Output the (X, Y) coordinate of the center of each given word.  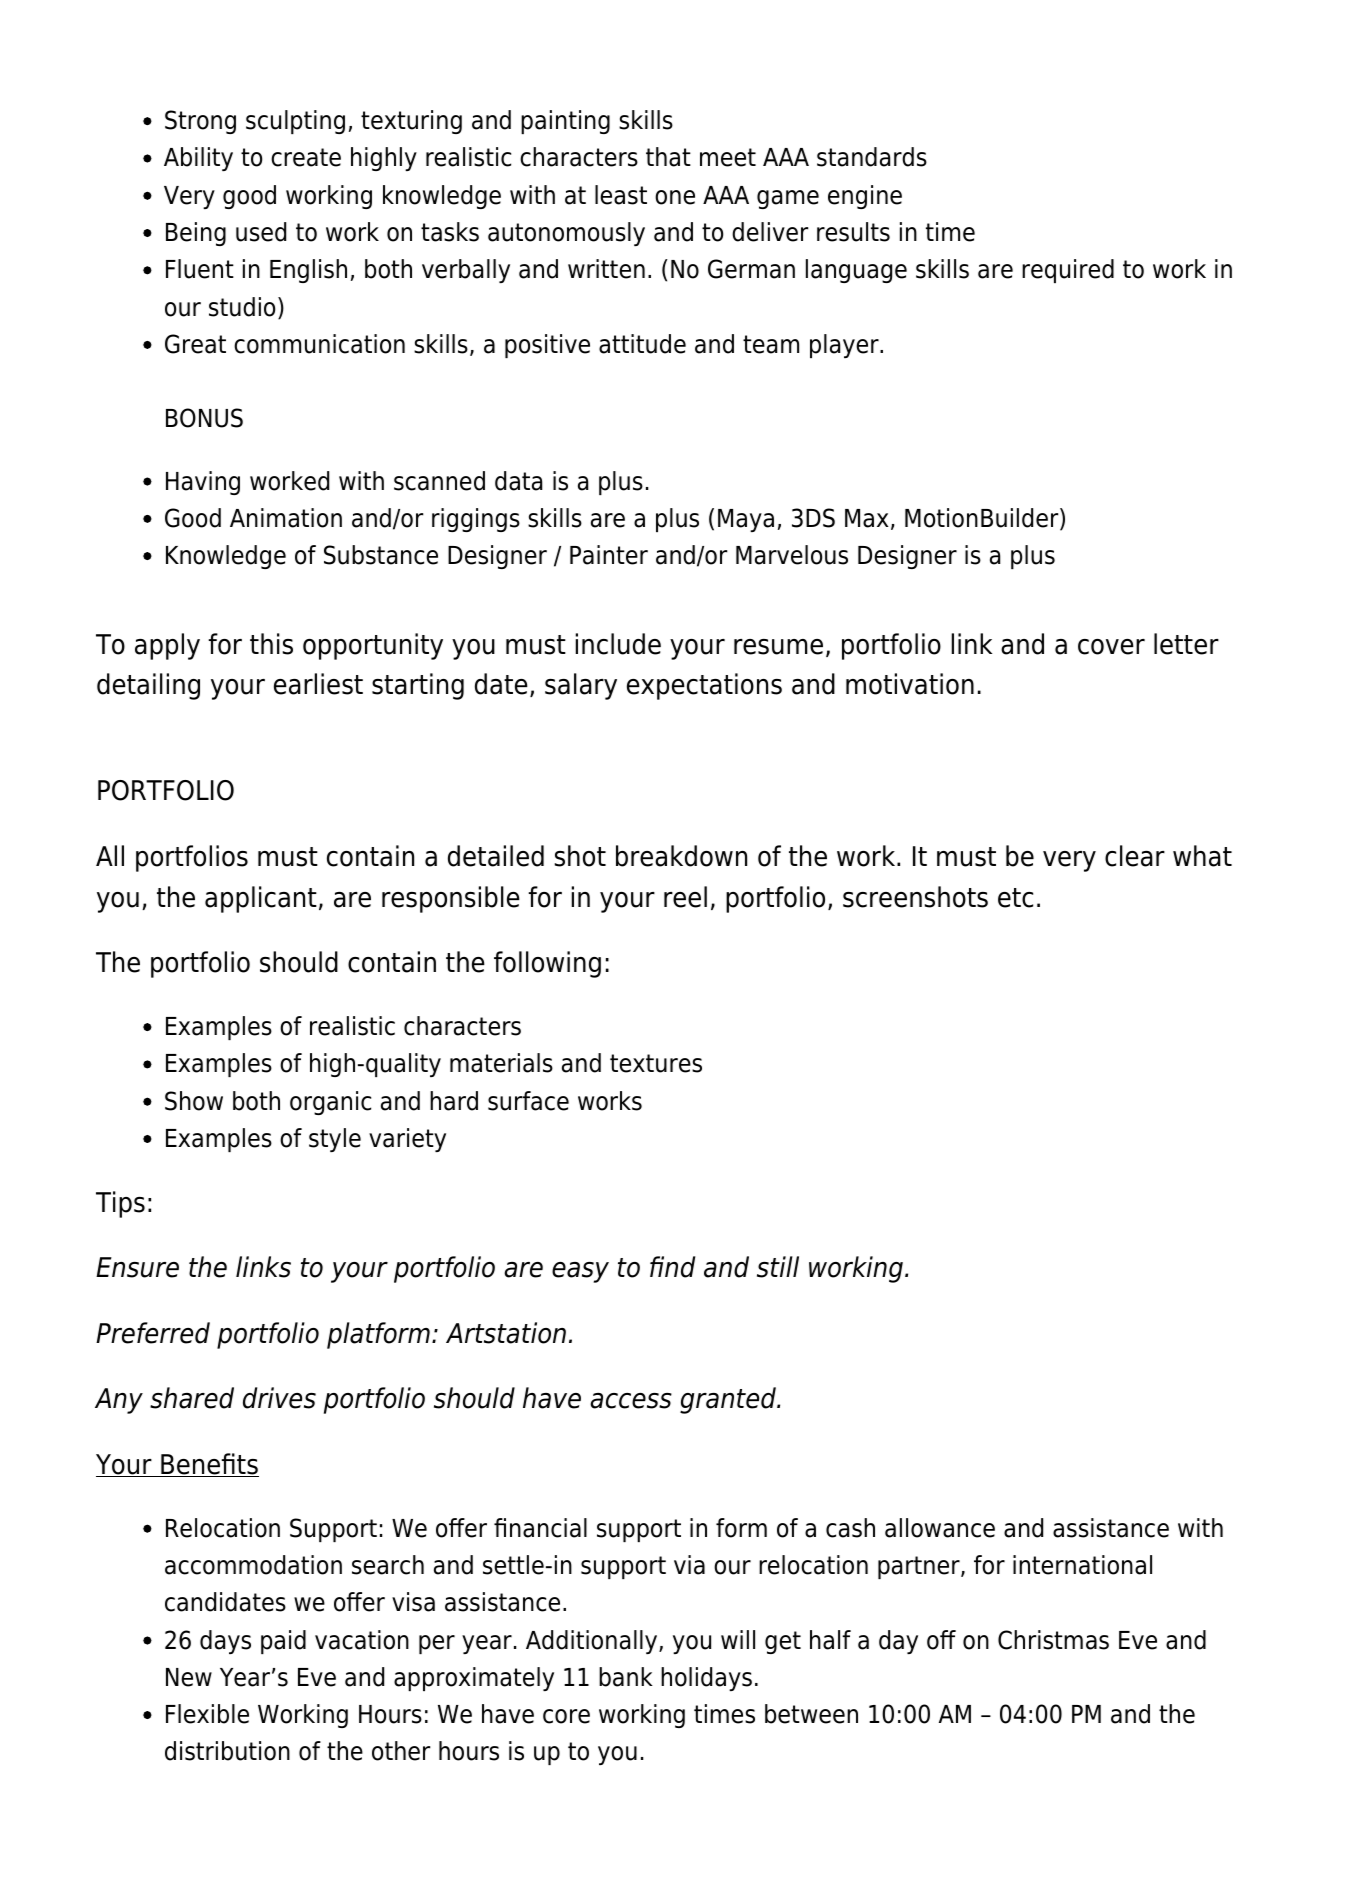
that (668, 157)
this (271, 644)
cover (1111, 647)
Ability (198, 159)
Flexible (207, 1714)
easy (580, 1272)
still (778, 1267)
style (335, 1140)
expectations (704, 686)
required (1068, 271)
